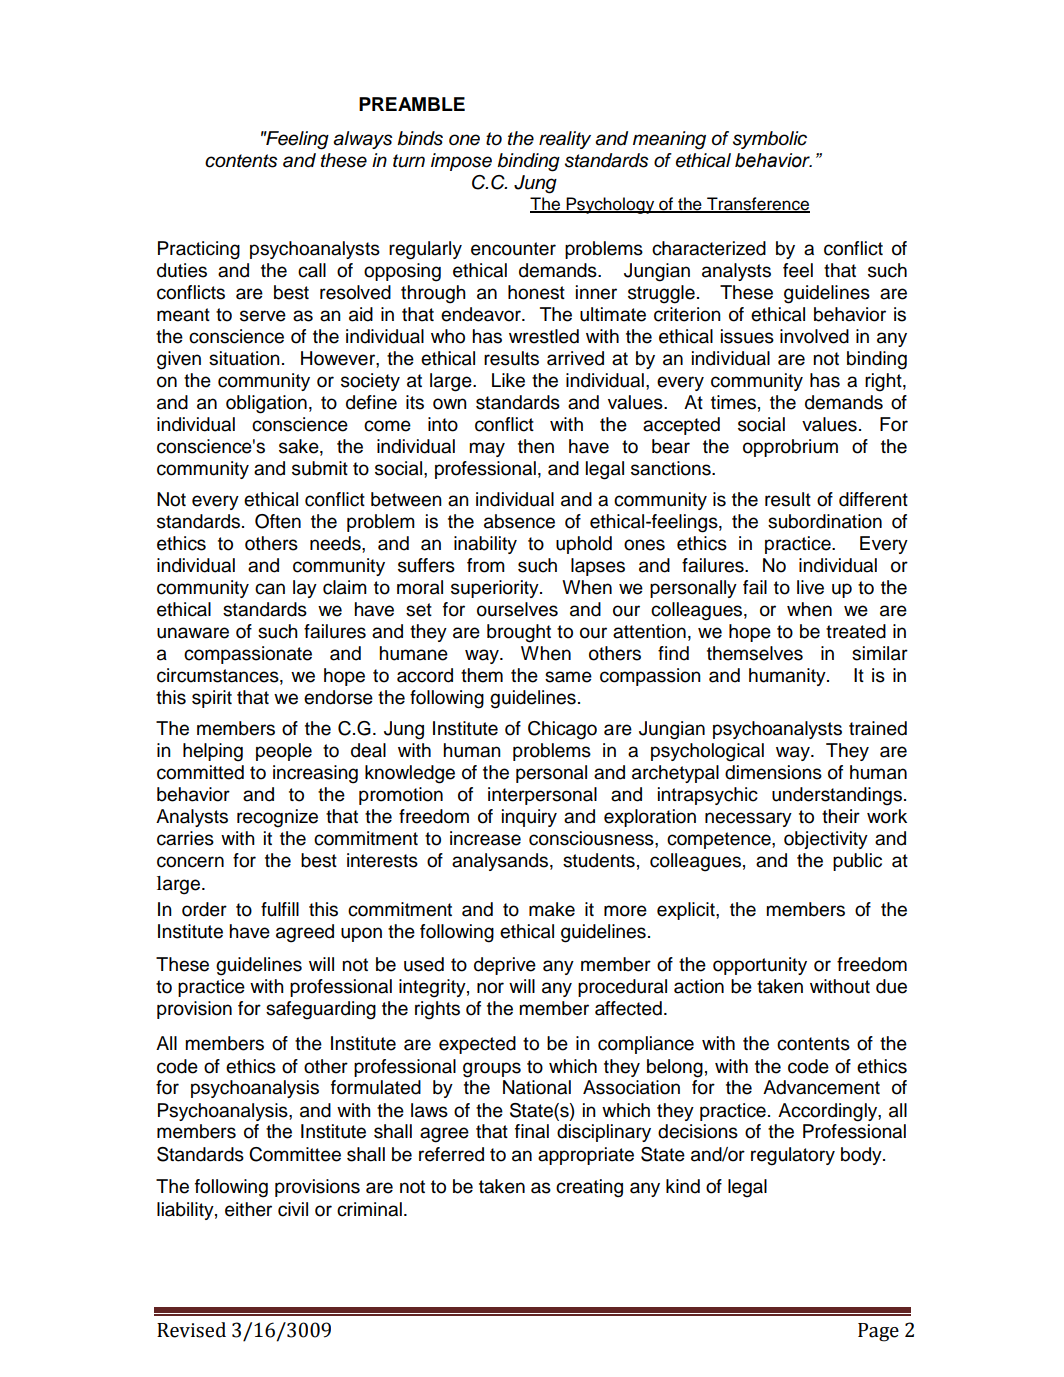  What do you see at coordinates (770, 140) in the image?
I see `symbolic` at bounding box center [770, 140].
